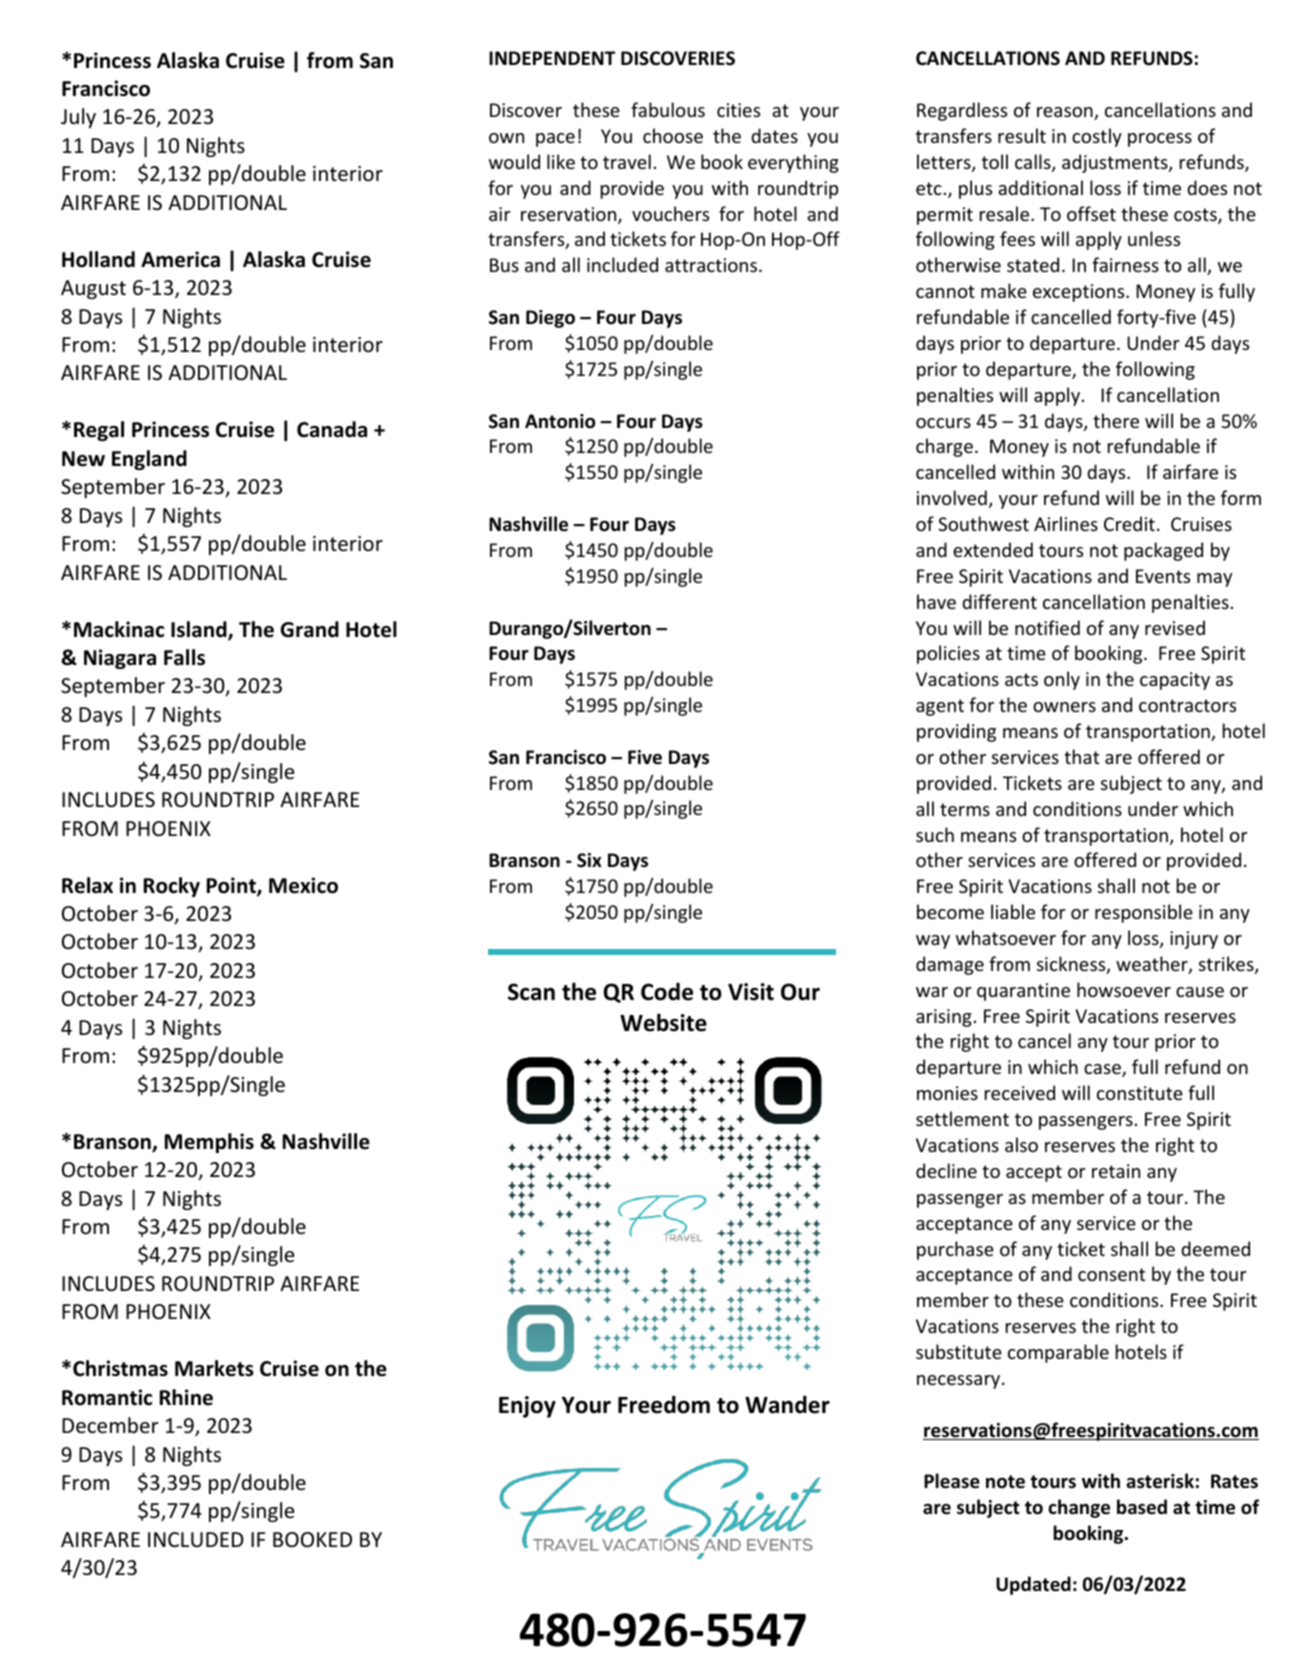 The width and height of the screenshot is (1297, 1678). Describe the element at coordinates (110, 1425) in the screenshot. I see `December` at that location.
